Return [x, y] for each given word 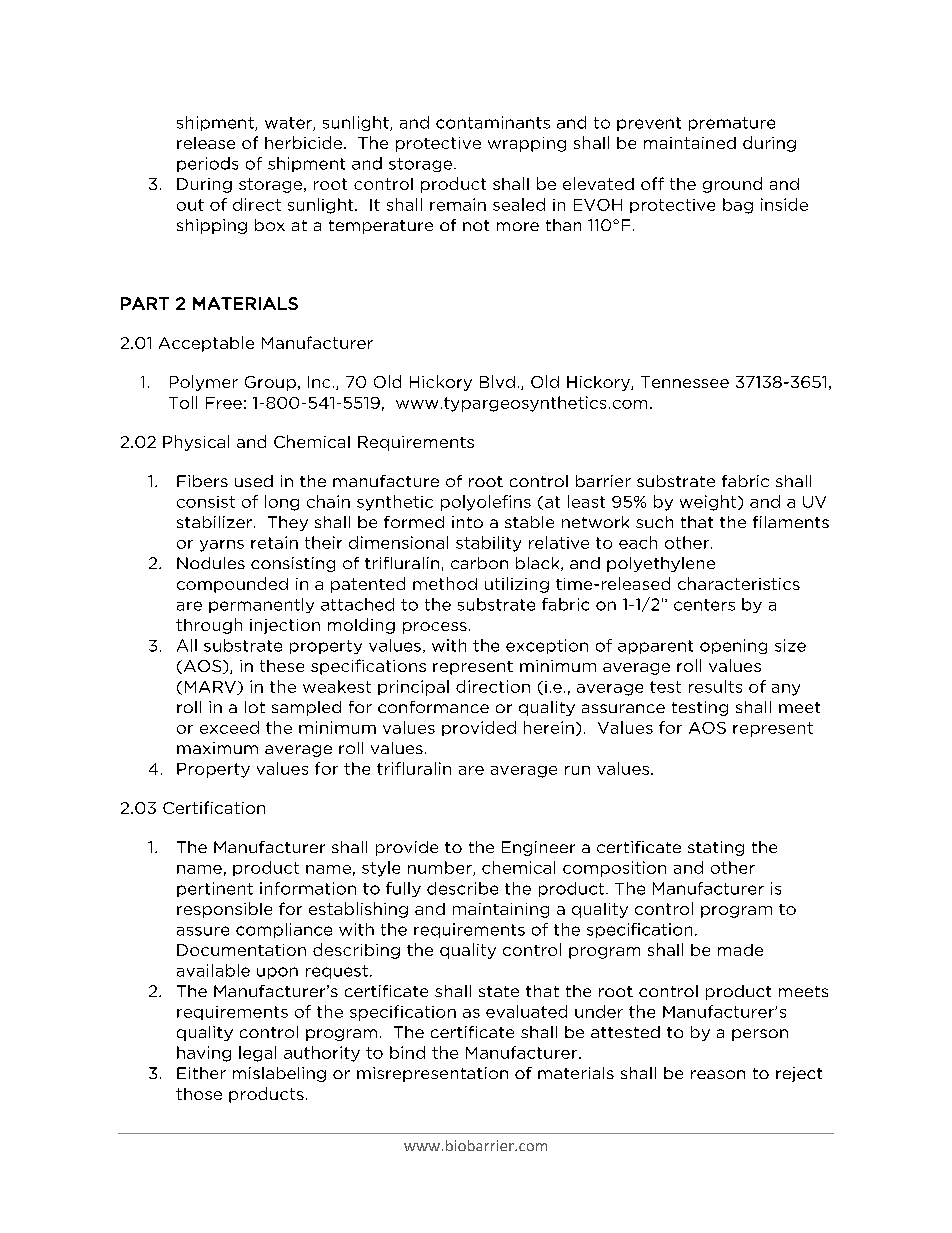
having [204, 1054]
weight [709, 503]
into [467, 522]
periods [207, 164]
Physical [196, 443]
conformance [433, 707]
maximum [217, 748]
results [715, 686]
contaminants [493, 122]
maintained [690, 143]
